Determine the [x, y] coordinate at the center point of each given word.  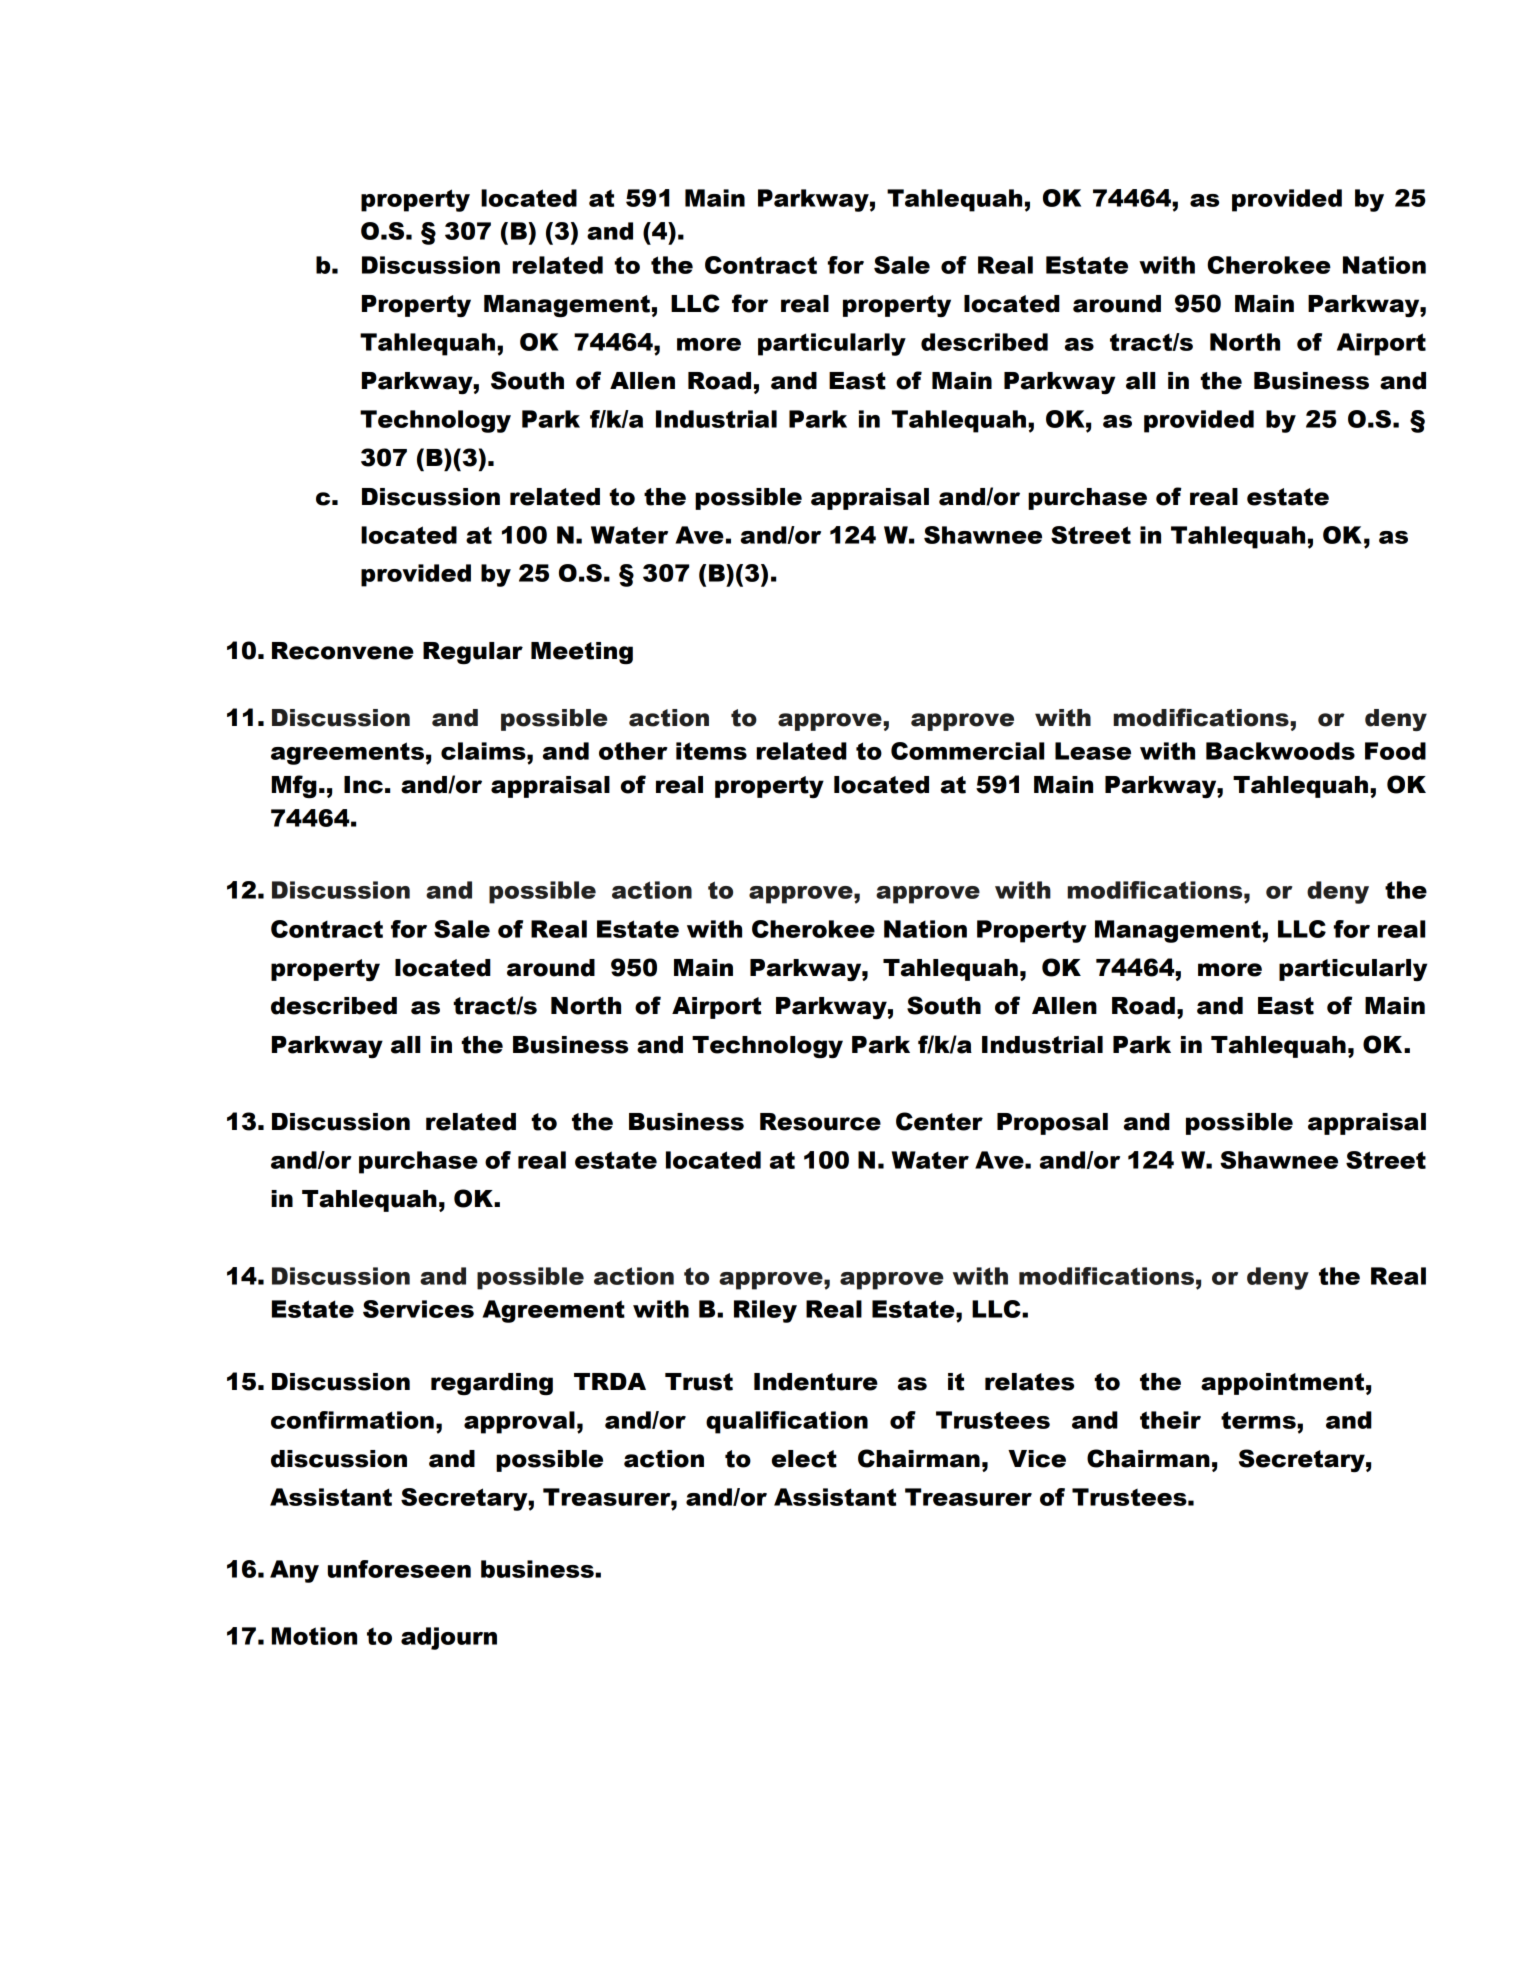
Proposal [1052, 1124]
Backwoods [1280, 751]
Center [939, 1121]
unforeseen [399, 1569]
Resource [820, 1122]
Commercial [967, 751]
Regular [473, 653]
